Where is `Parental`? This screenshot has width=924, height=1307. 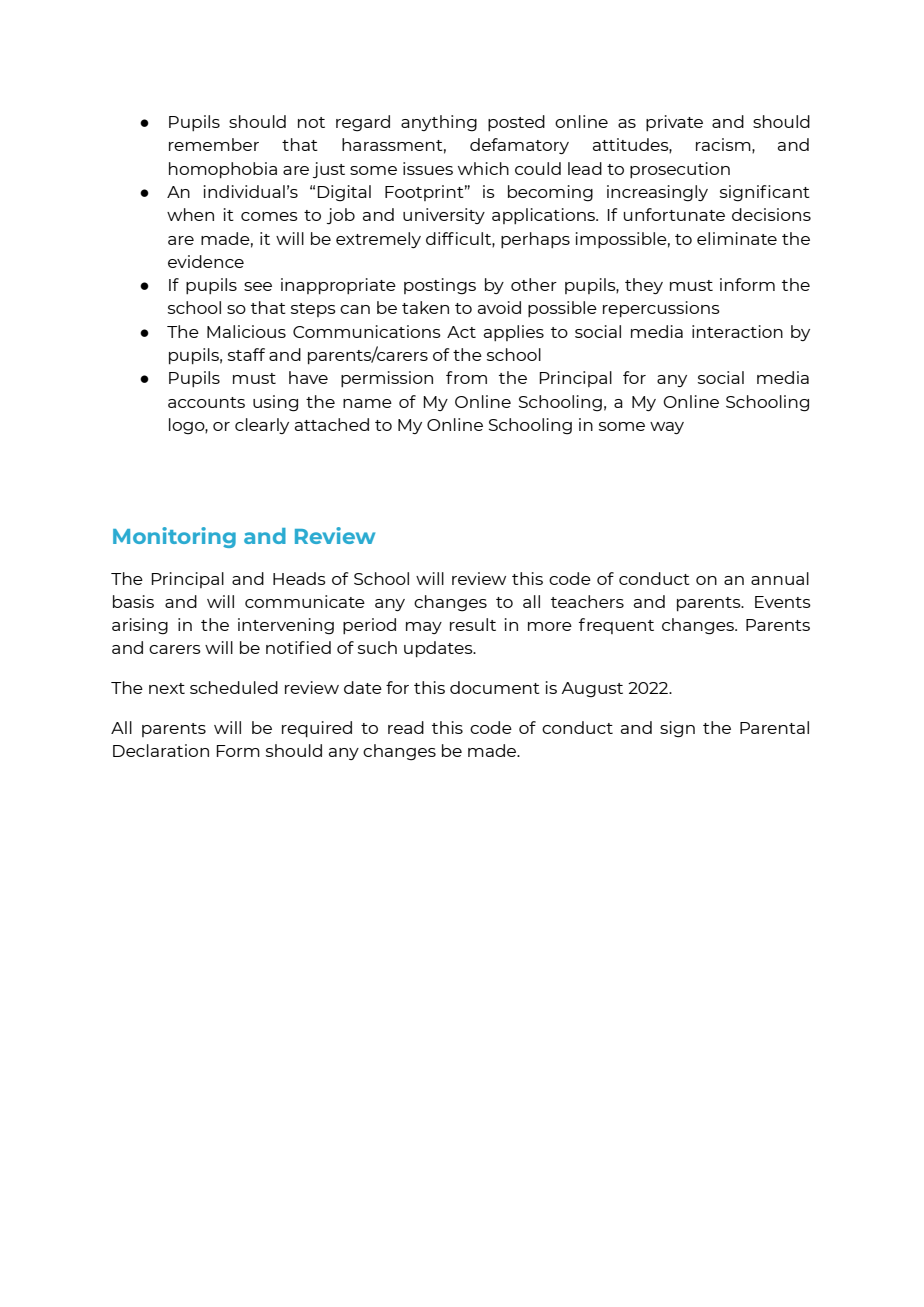
Parental is located at coordinates (774, 727).
